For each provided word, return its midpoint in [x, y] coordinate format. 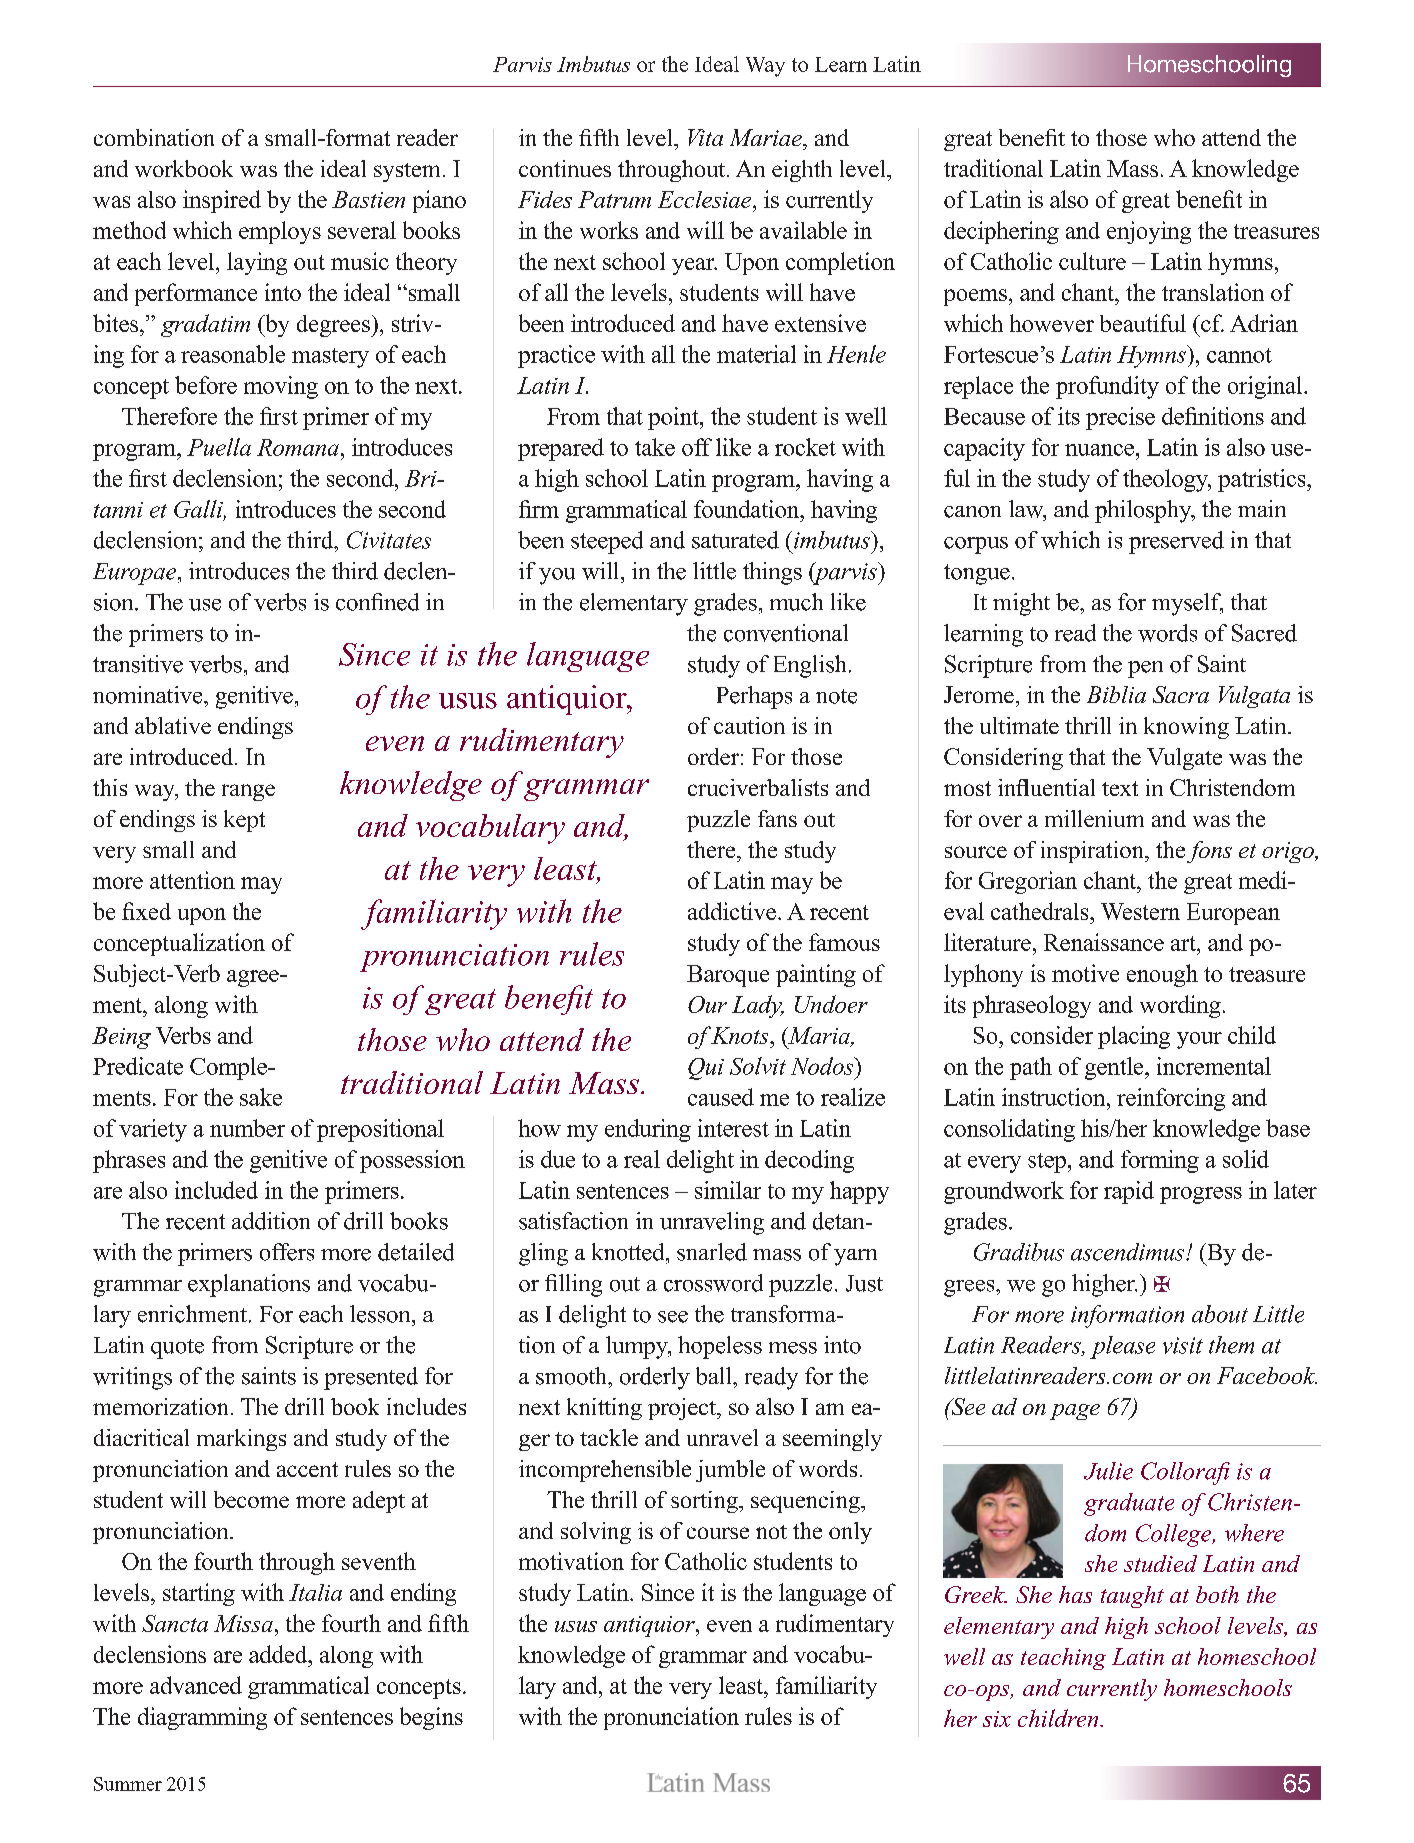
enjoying [1149, 232]
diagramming [202, 1718]
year [694, 266]
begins [431, 1718]
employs [280, 232]
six [997, 1719]
